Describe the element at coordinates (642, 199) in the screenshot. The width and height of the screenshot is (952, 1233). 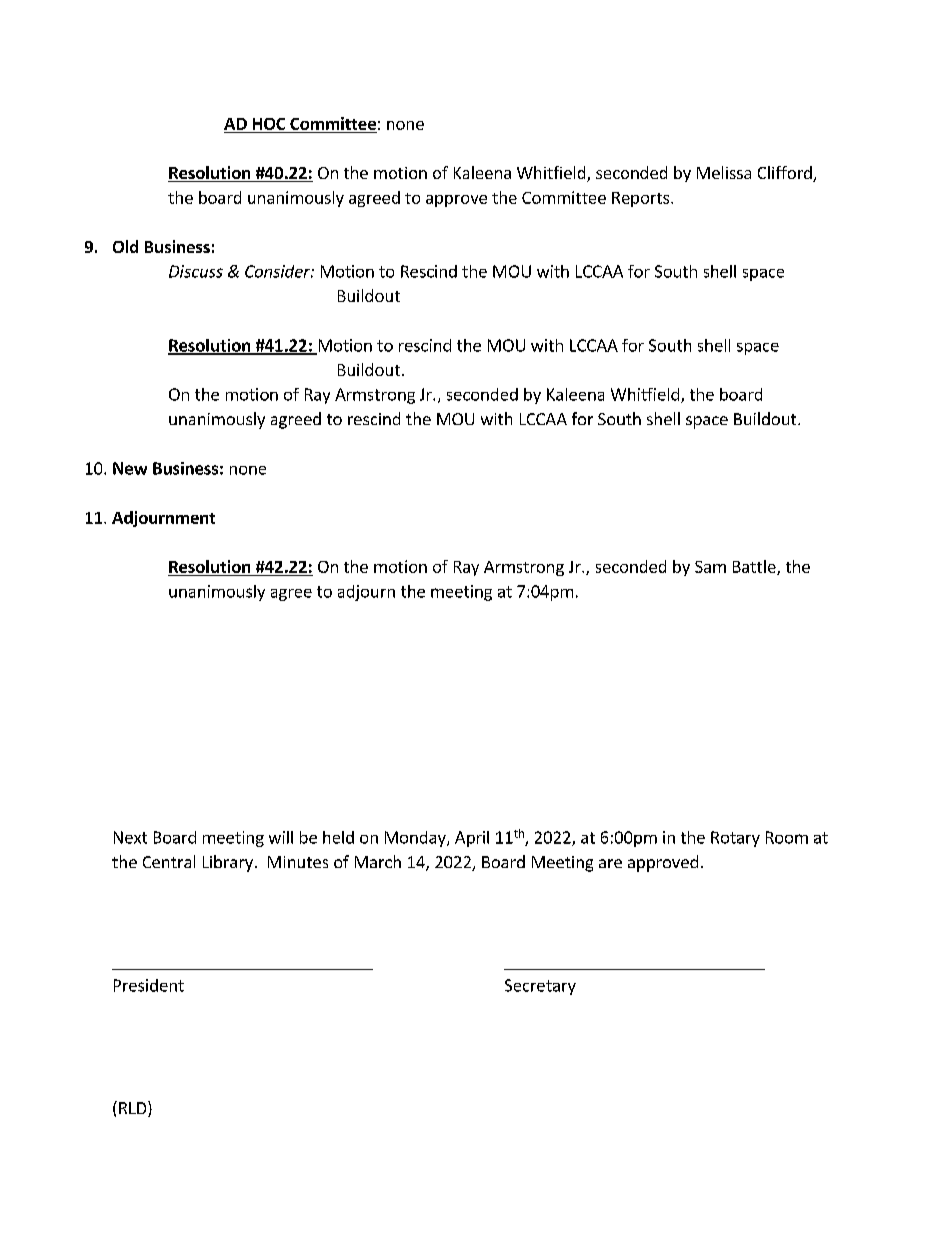
I see `Reports` at that location.
